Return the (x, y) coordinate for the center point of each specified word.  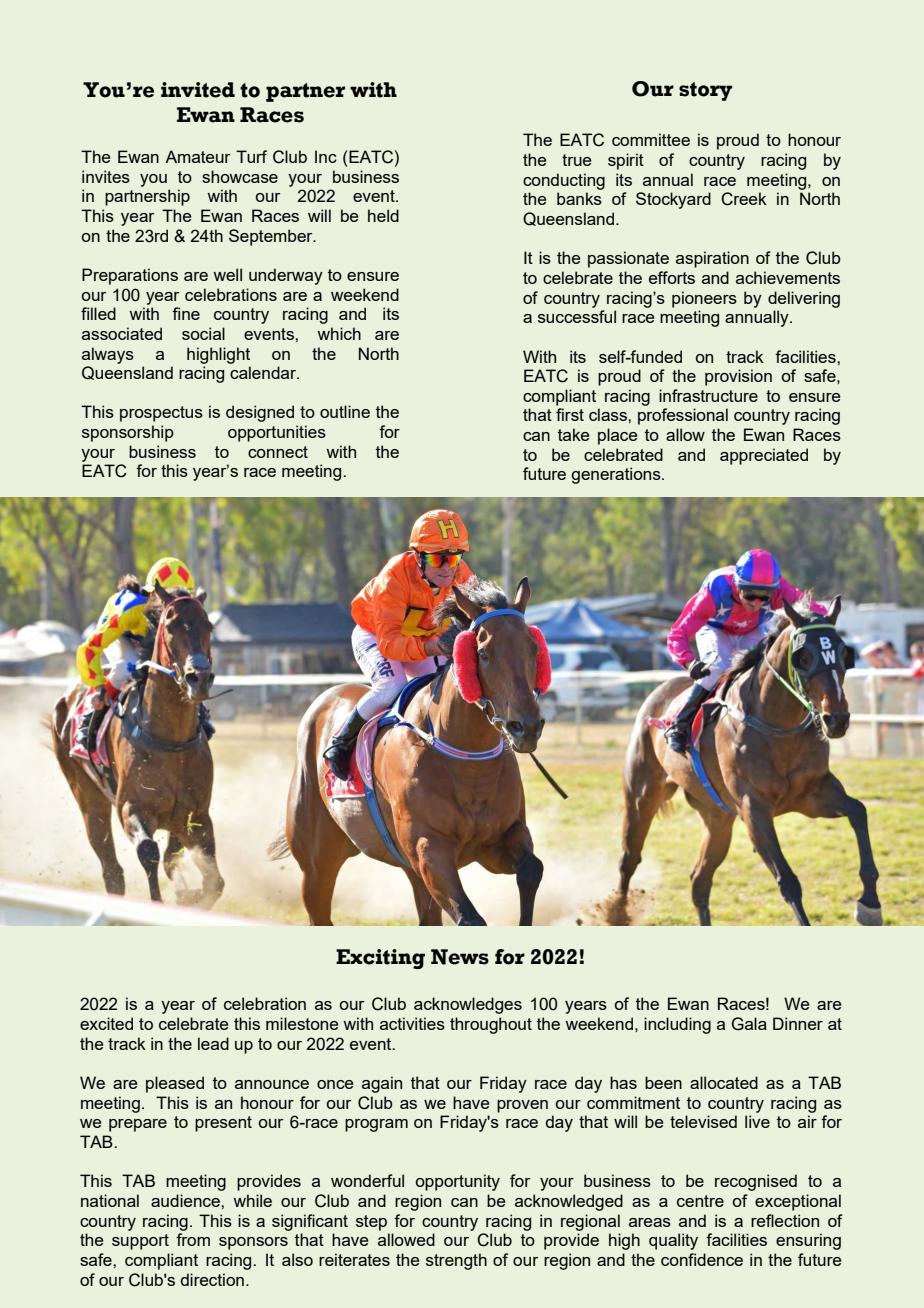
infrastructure (708, 395)
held (383, 215)
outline (345, 411)
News (460, 957)
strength (456, 1261)
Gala (749, 1024)
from (193, 1239)
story (705, 91)
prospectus (161, 414)
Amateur (197, 156)
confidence (702, 1259)
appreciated (764, 456)
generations (617, 475)
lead (213, 1043)
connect (278, 452)
